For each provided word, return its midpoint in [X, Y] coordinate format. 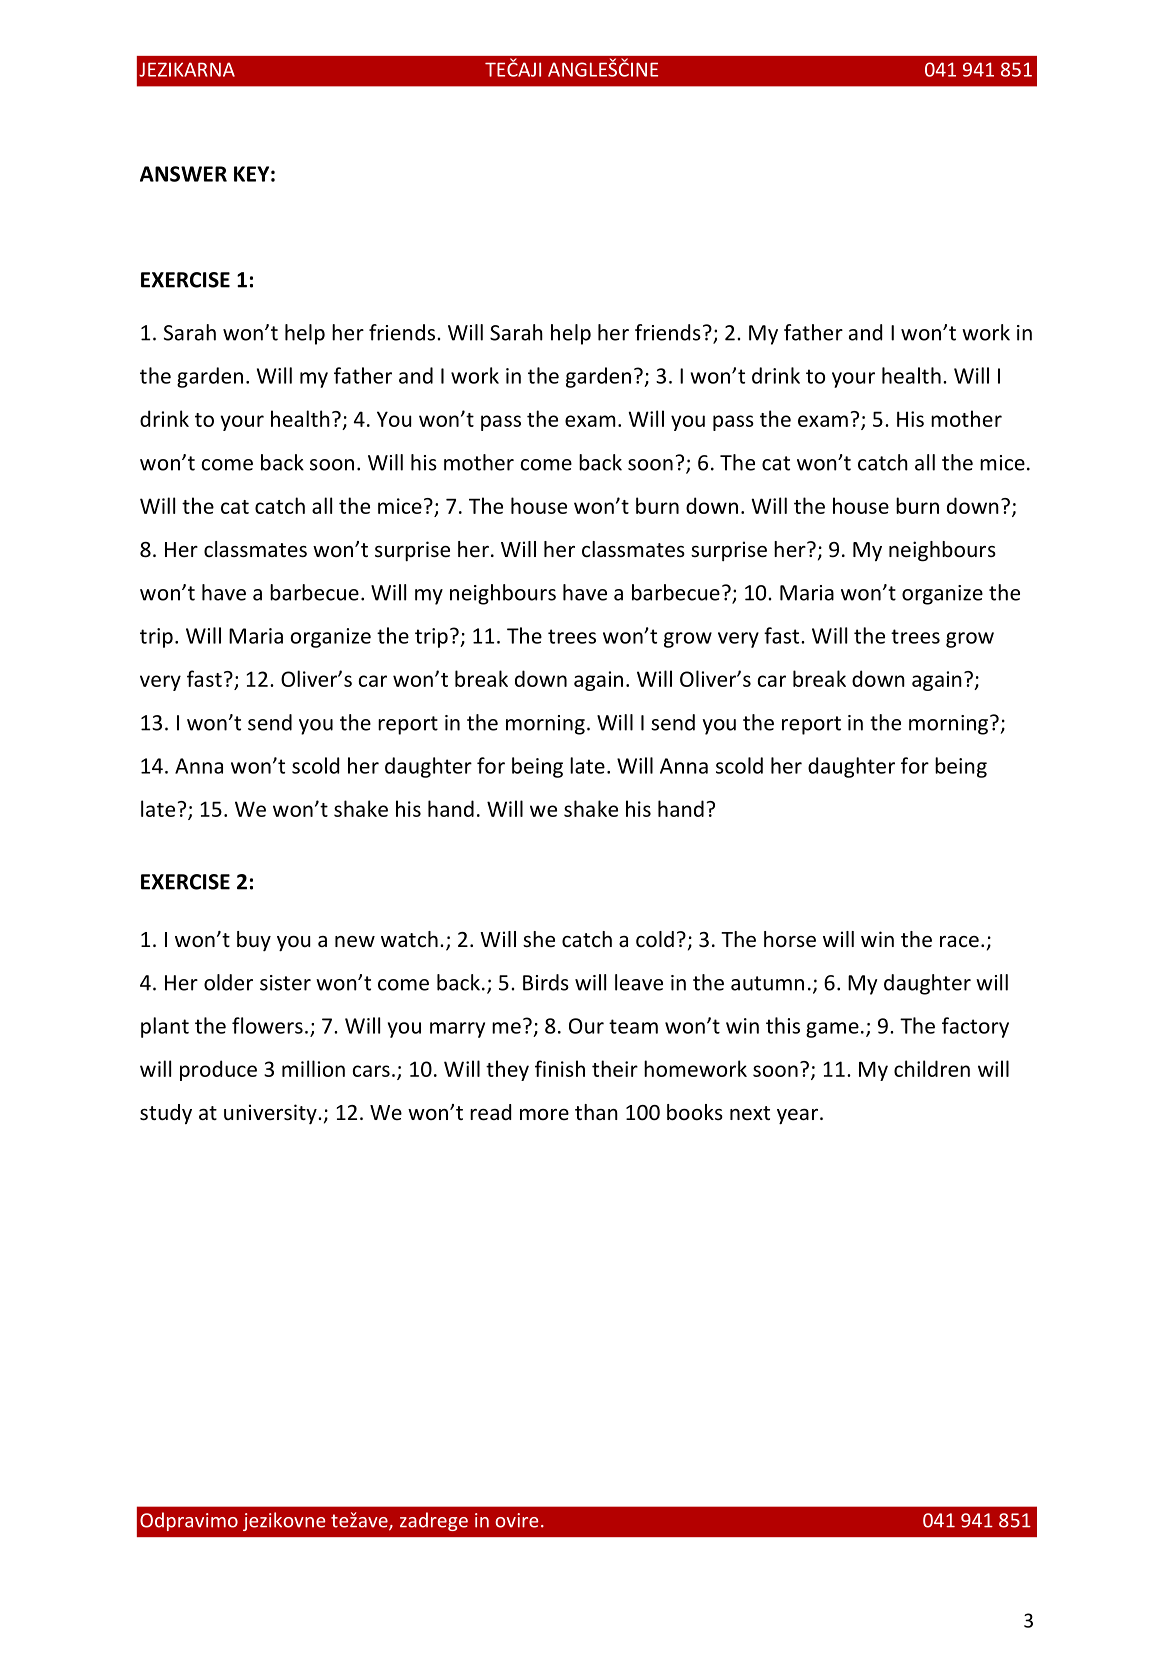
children [932, 1068]
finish [560, 1068]
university [271, 1114]
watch [409, 939]
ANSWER [183, 174]
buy [254, 941]
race [959, 942]
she [539, 939]
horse [790, 939]
